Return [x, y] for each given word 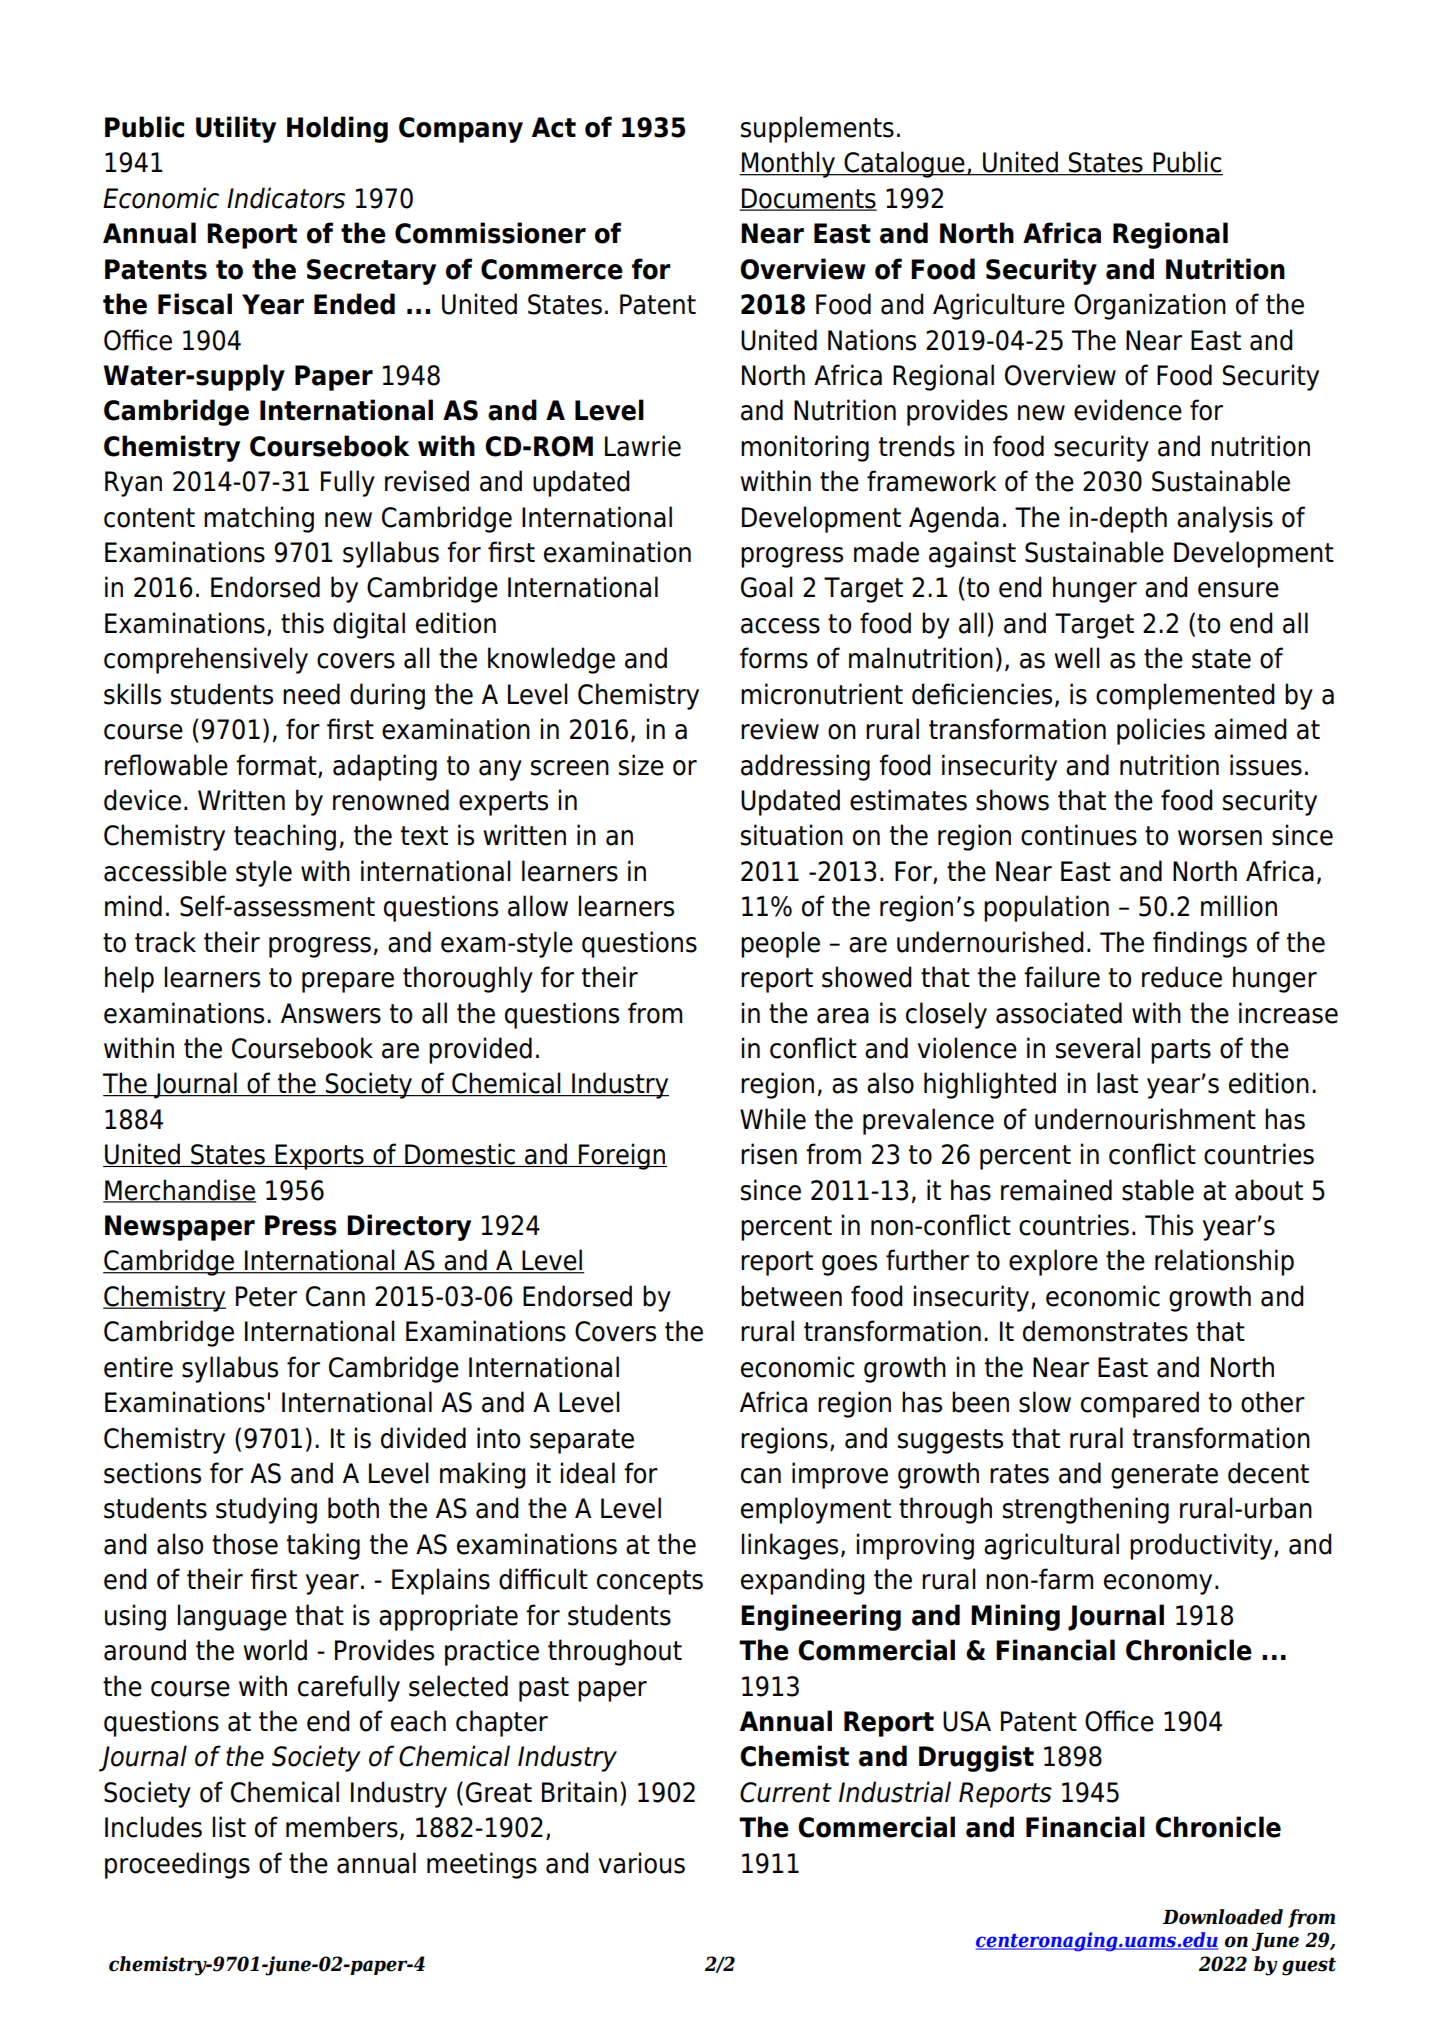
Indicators [286, 198]
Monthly [789, 164]
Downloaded [1223, 1917]
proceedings [177, 1865]
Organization [1150, 306]
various [642, 1863]
